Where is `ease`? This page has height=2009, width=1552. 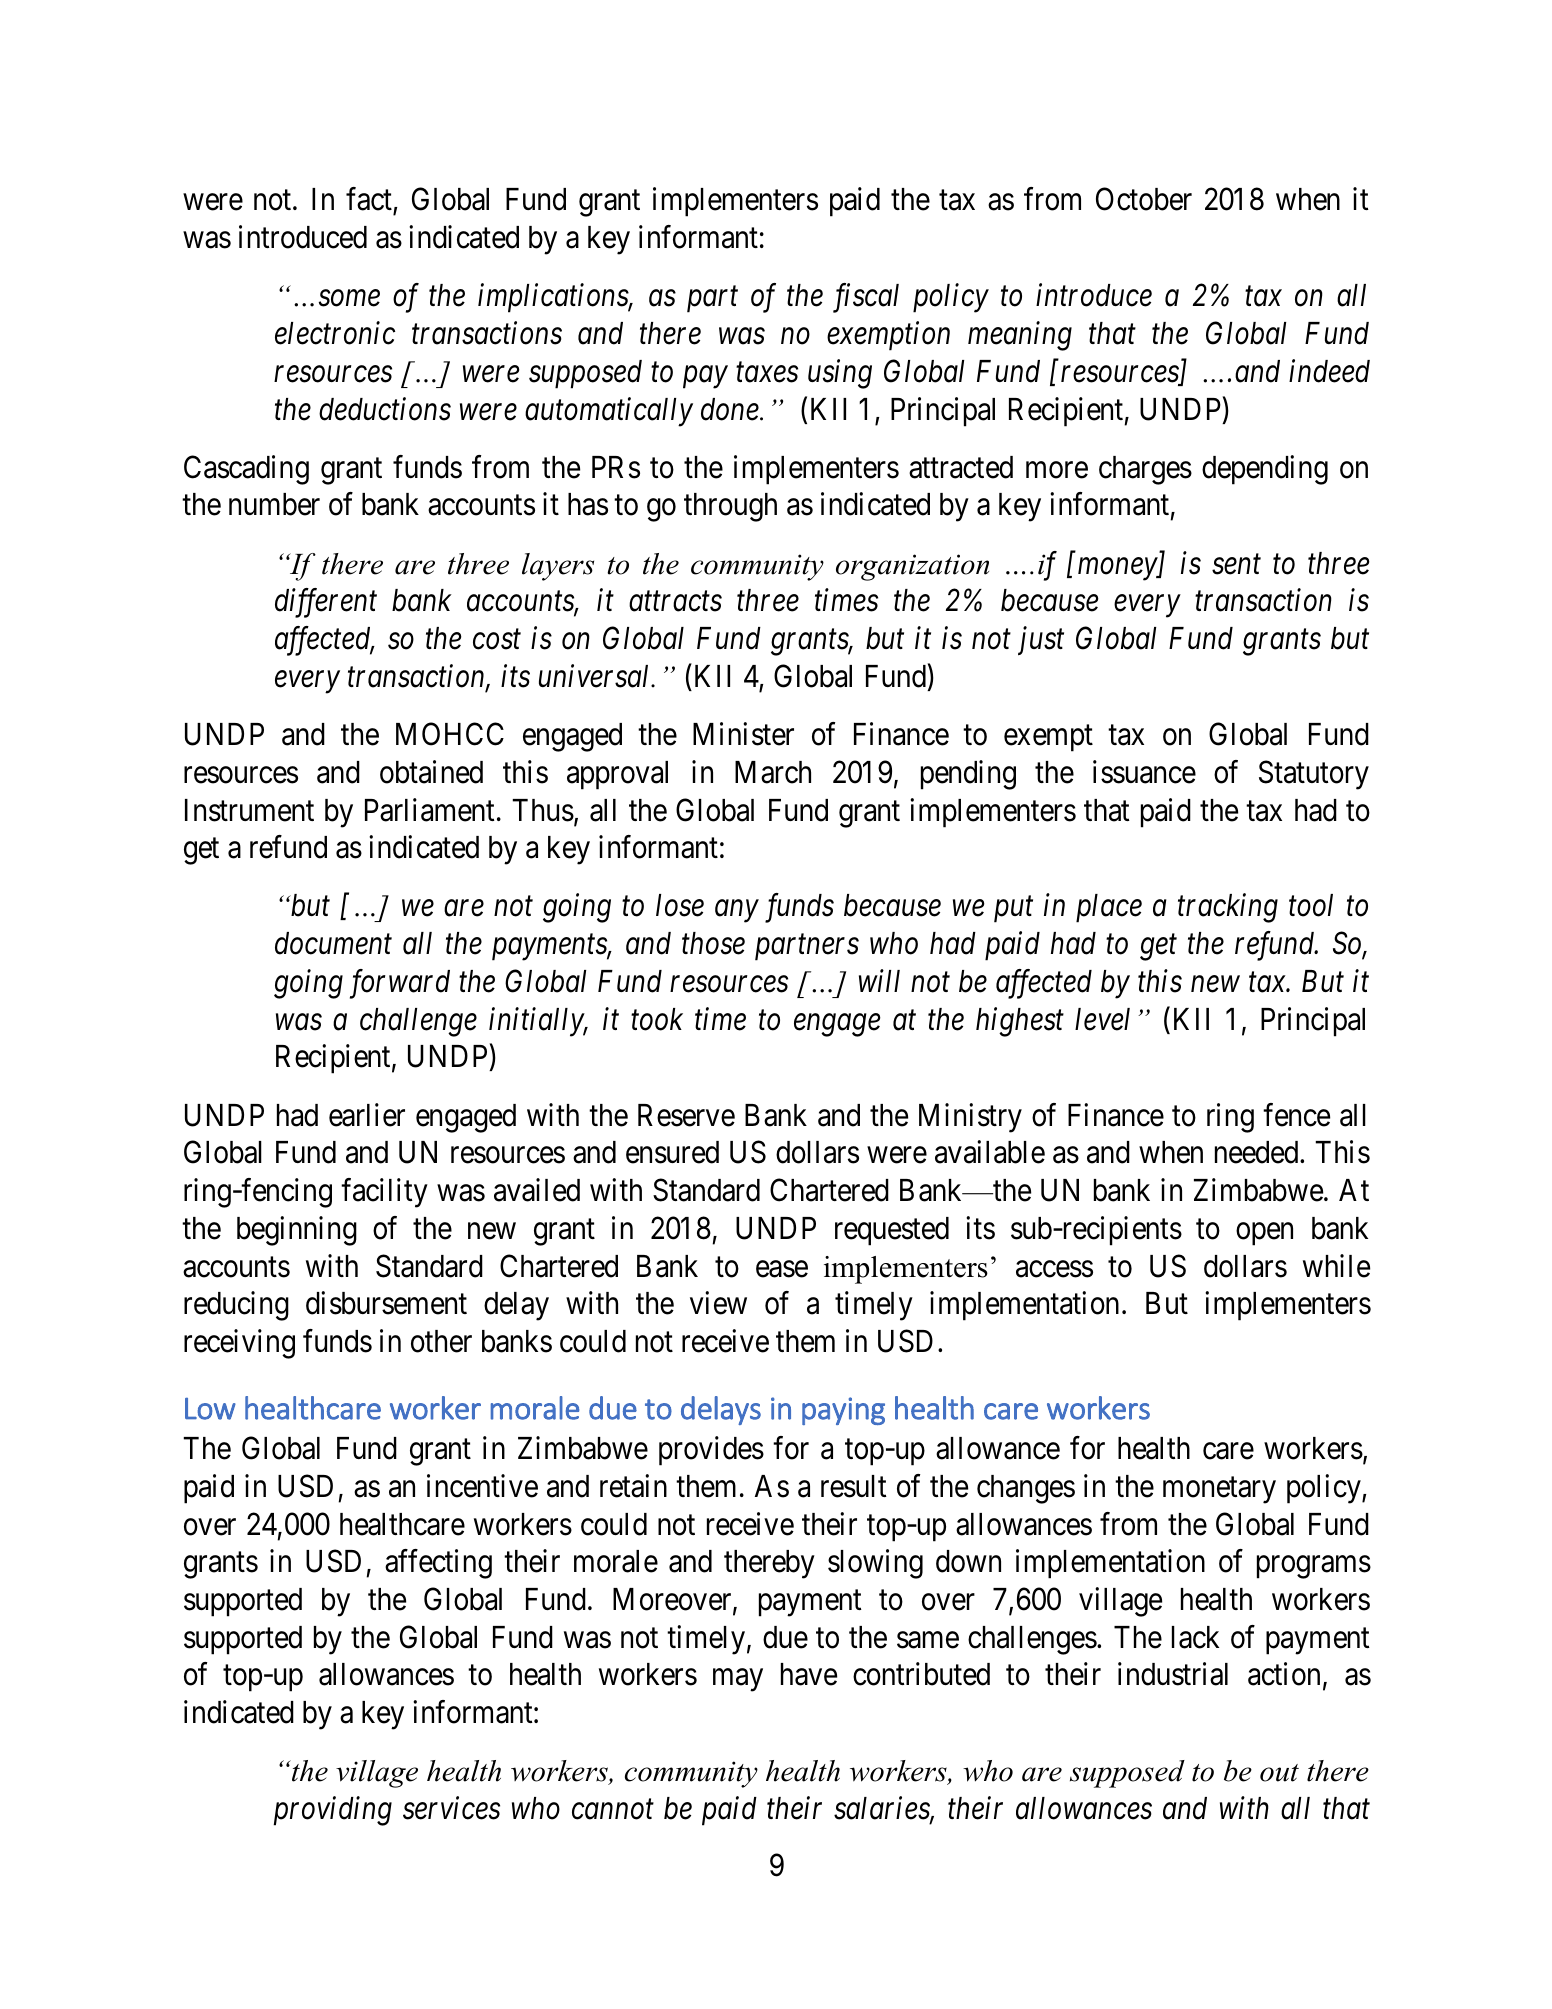 ease is located at coordinates (782, 1269).
